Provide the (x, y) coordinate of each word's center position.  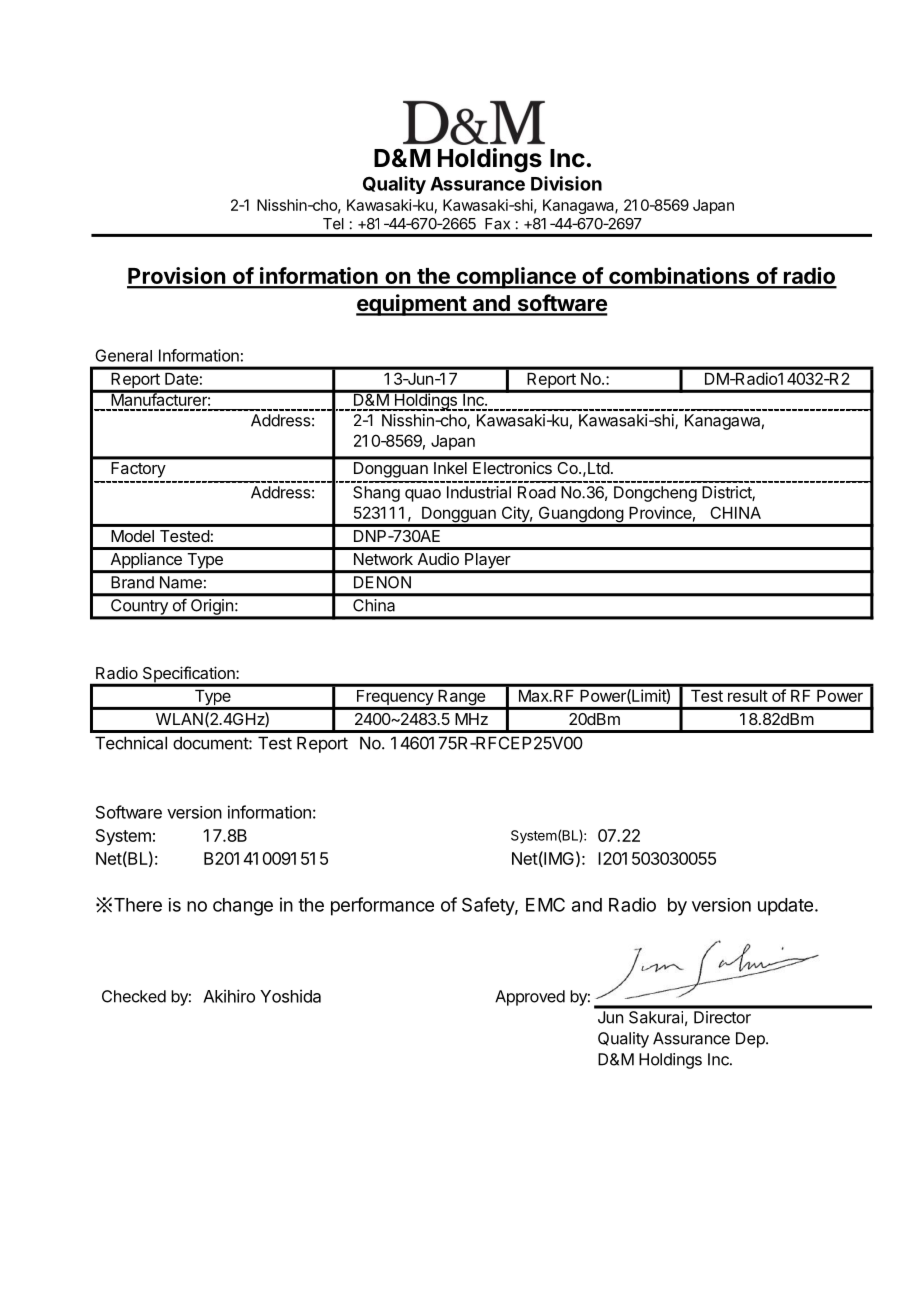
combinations (679, 277)
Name (181, 582)
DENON (382, 582)
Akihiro (229, 996)
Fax (497, 224)
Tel (333, 224)
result (748, 696)
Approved (530, 998)
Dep (751, 1040)
